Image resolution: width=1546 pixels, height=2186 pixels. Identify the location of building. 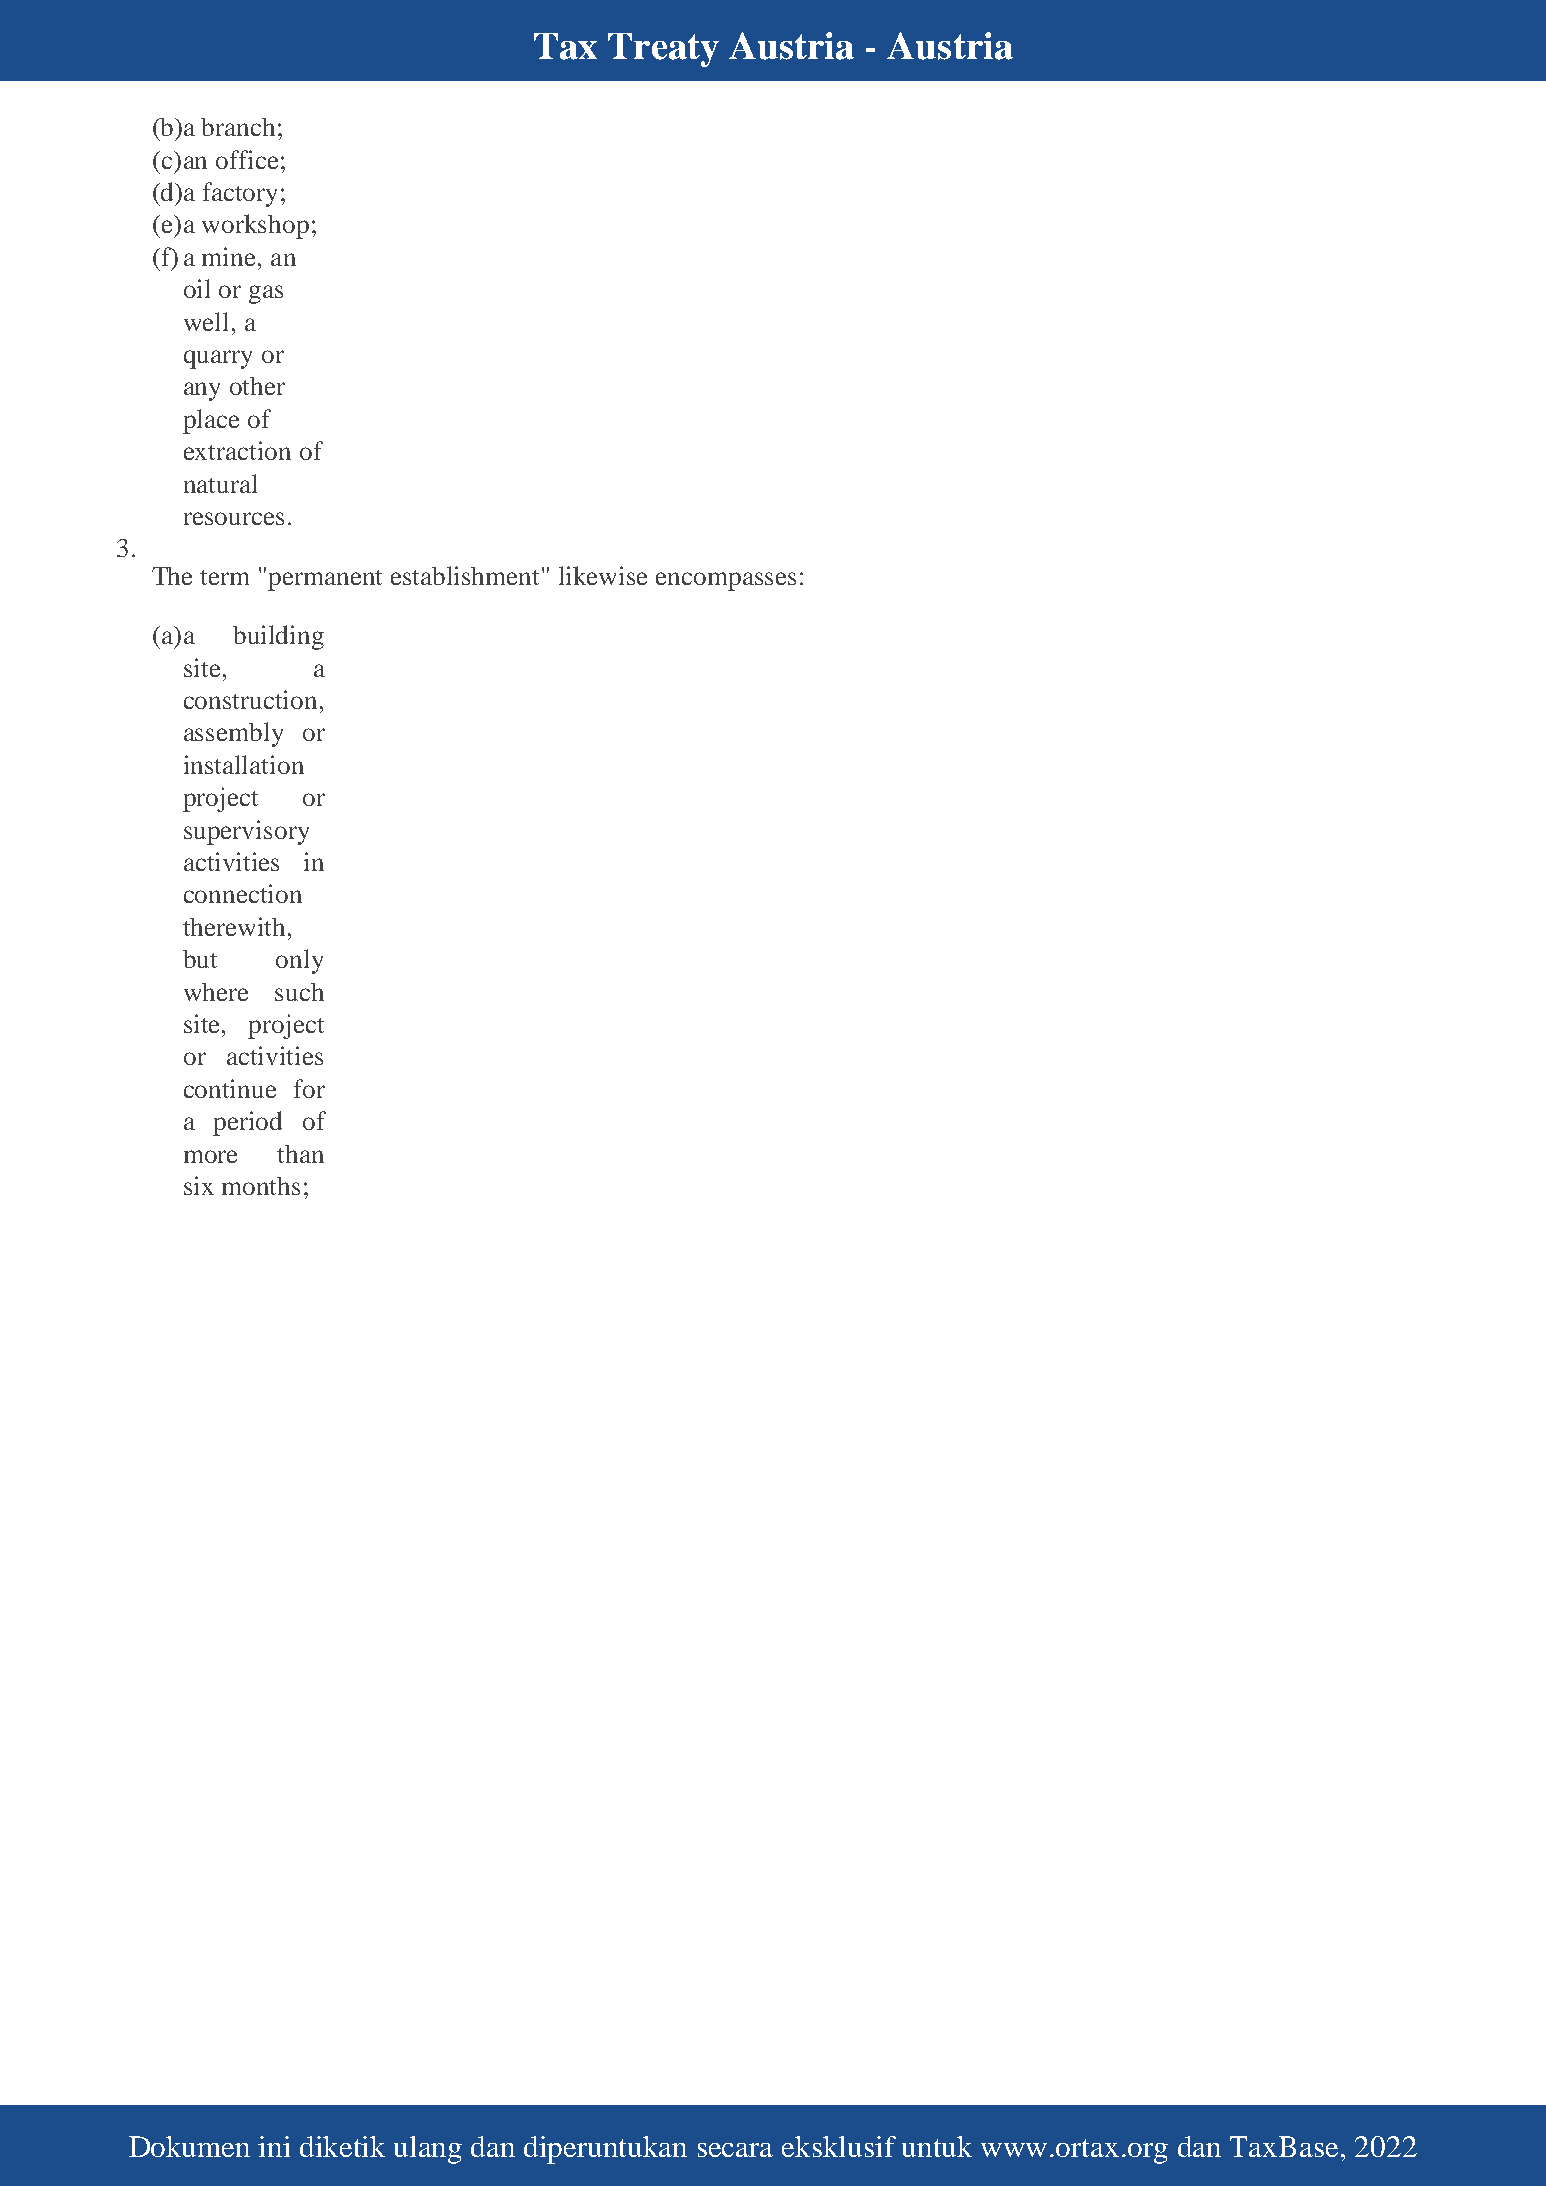
(278, 637).
